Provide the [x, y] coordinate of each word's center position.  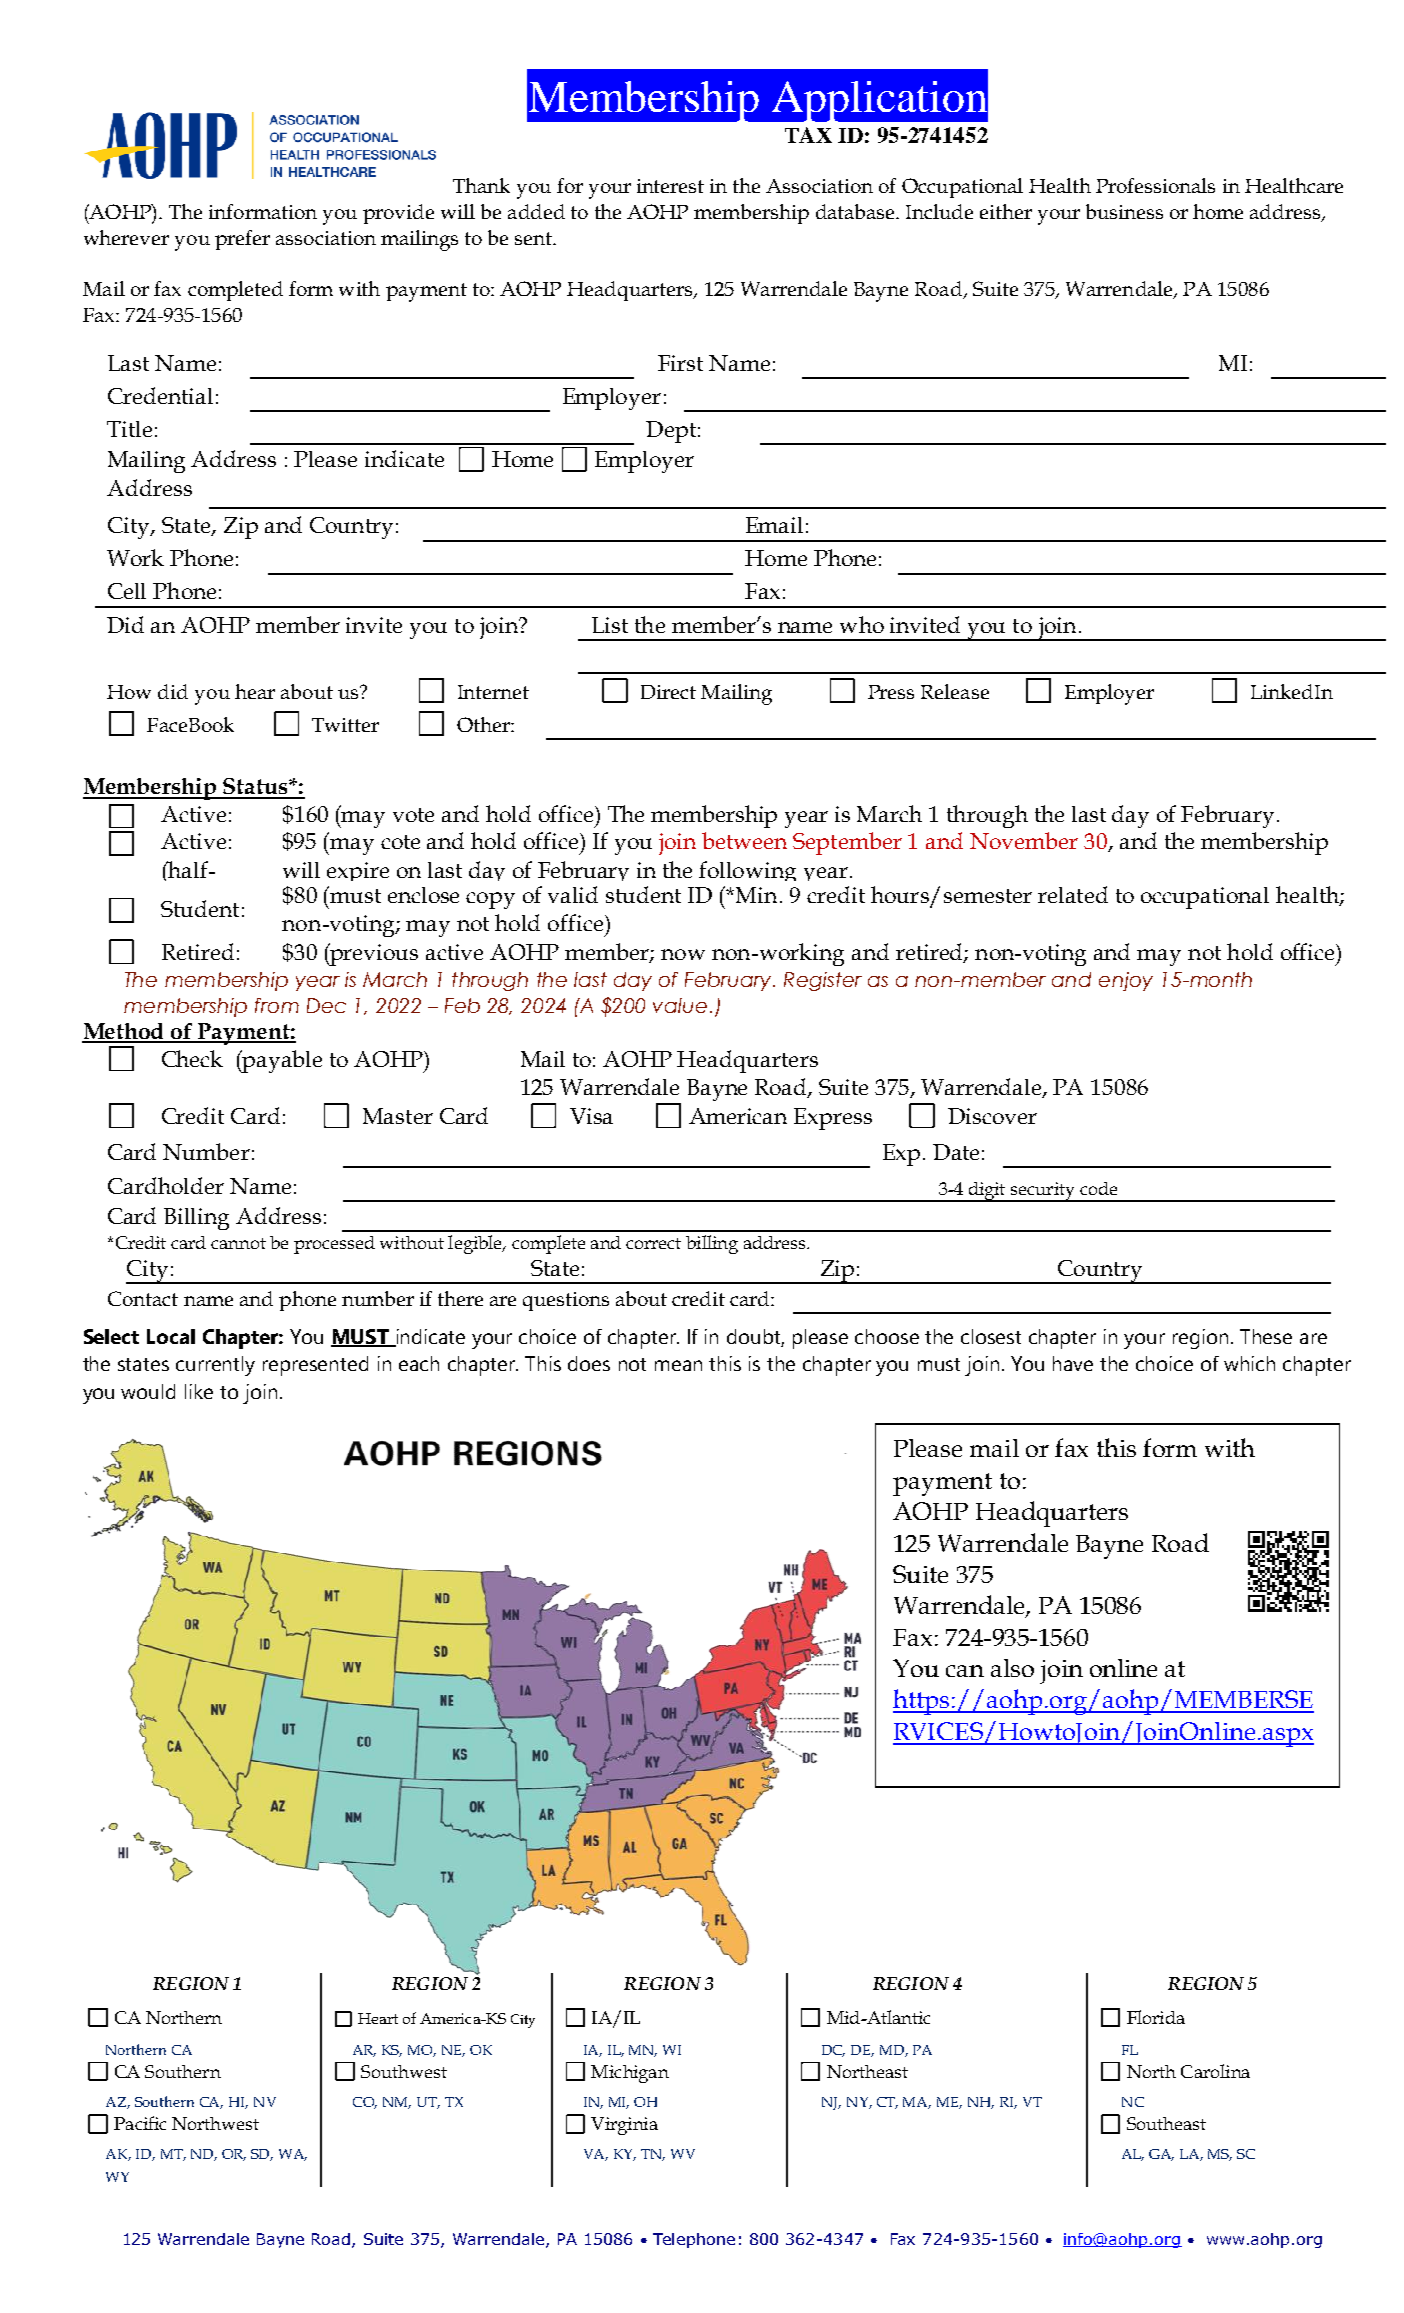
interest [670, 186]
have [1073, 1363]
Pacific [140, 2123]
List [610, 625]
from [277, 1005]
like [199, 1391]
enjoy [1126, 981]
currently [215, 1366]
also [1012, 1668]
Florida [1156, 2017]
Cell [127, 591]
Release [955, 691]
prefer [242, 240]
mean [678, 1365]
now [683, 954]
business [1124, 211]
